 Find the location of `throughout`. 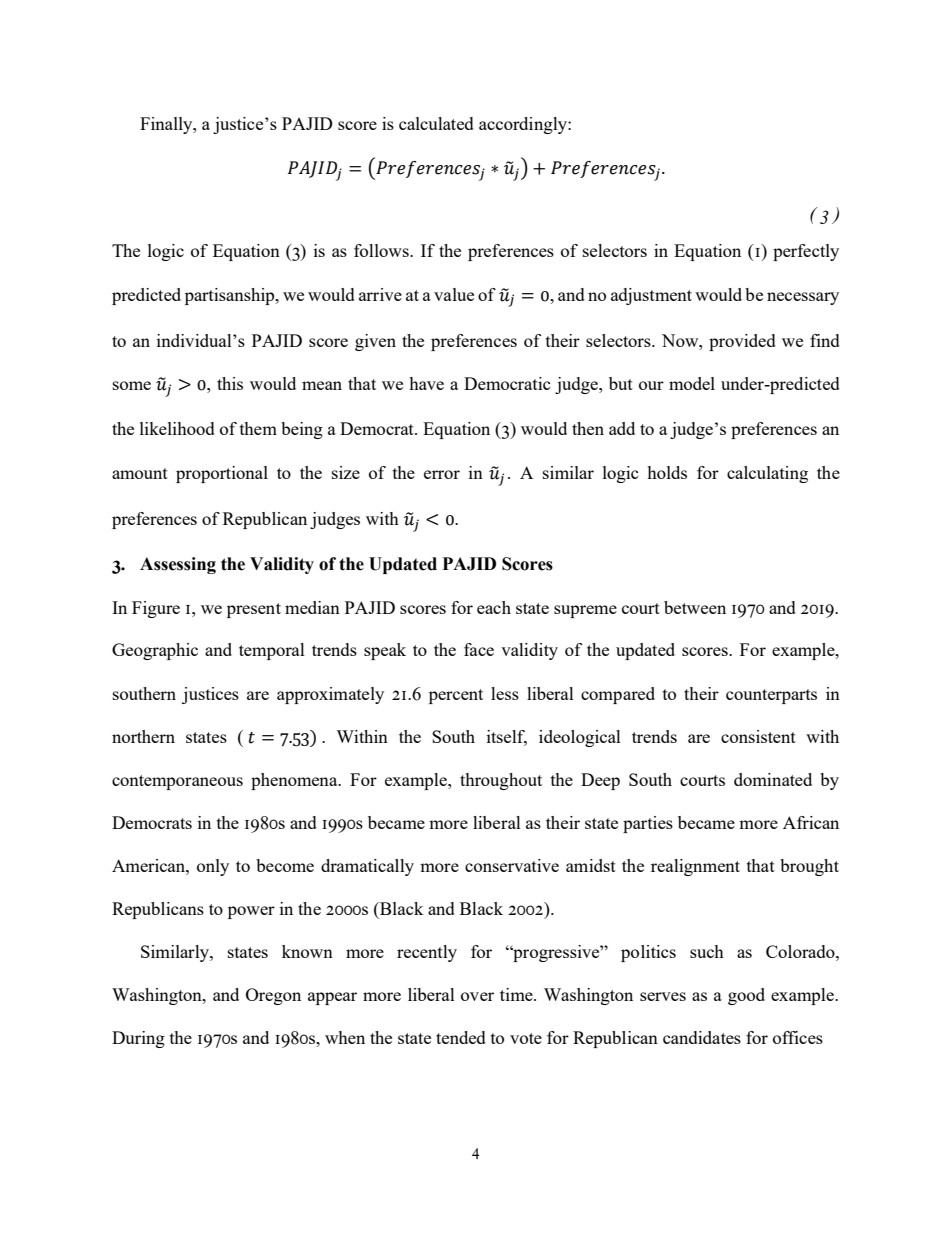

throughout is located at coordinates (501, 781).
